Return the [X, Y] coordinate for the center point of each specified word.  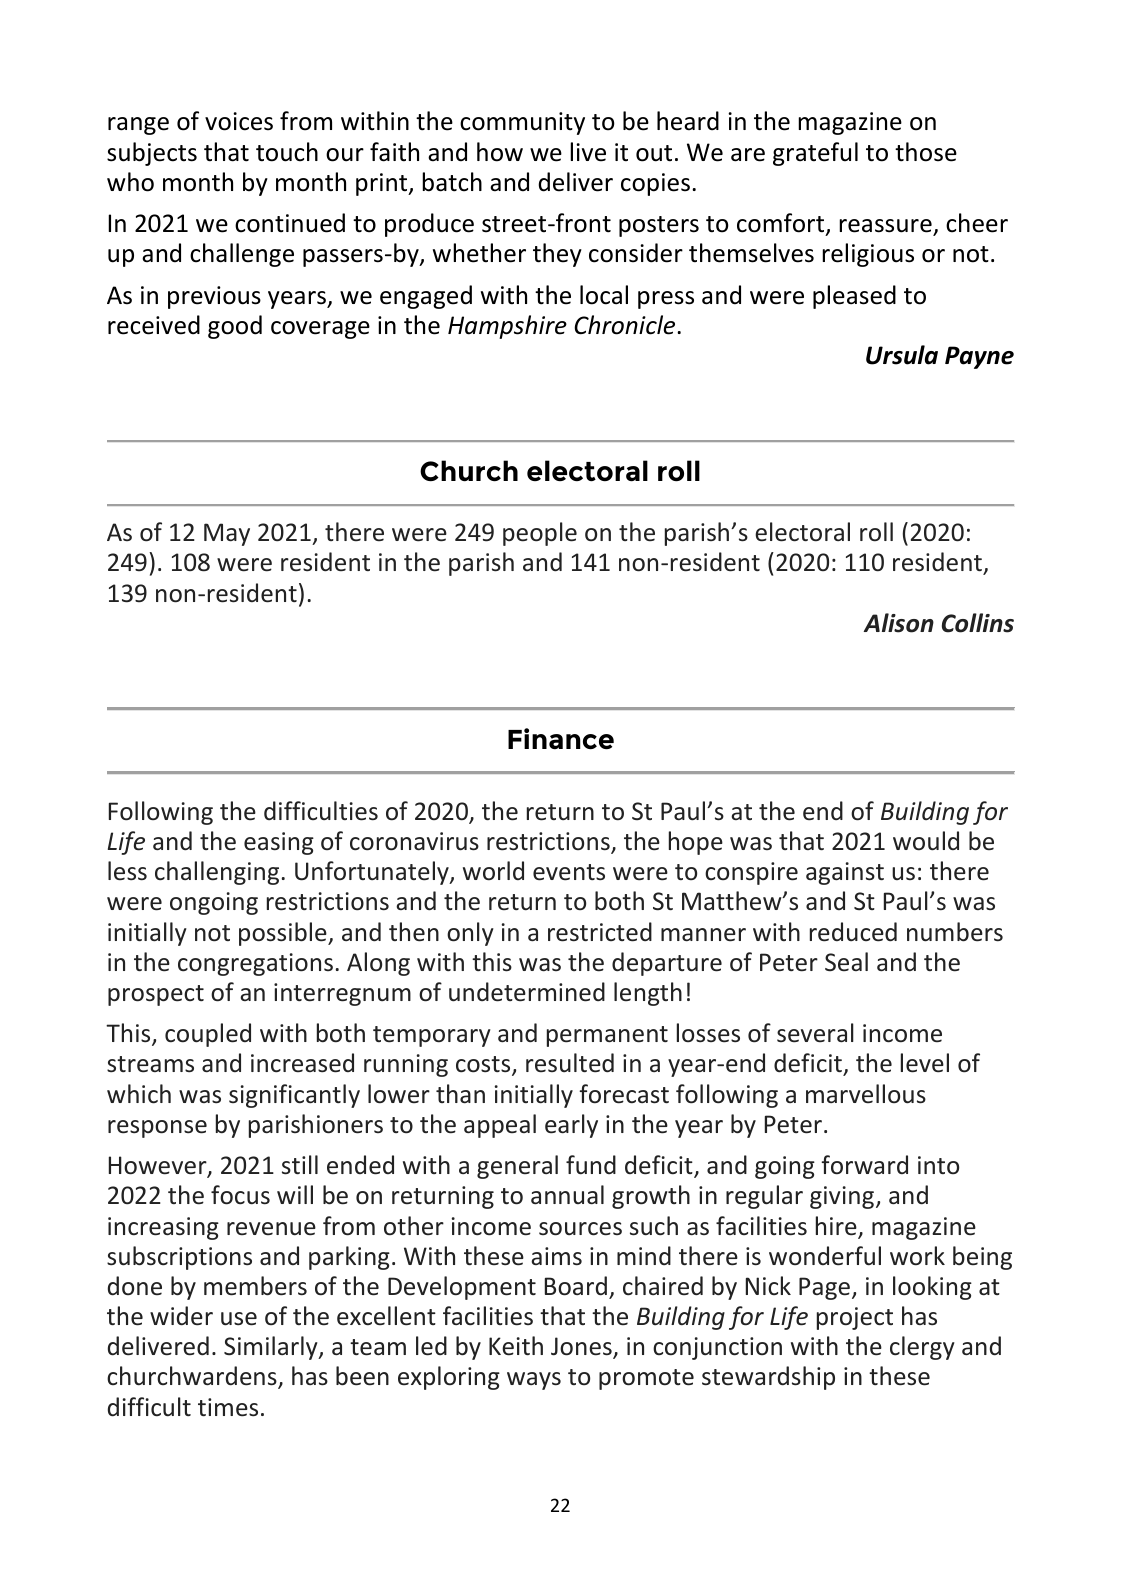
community [522, 123]
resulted [570, 1063]
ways [534, 1381]
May [227, 534]
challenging [217, 873]
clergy [922, 1348]
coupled [208, 1035]
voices [239, 121]
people [540, 534]
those [926, 152]
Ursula [902, 355]
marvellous [866, 1094]
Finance [561, 739]
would [926, 841]
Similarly [272, 1348]
